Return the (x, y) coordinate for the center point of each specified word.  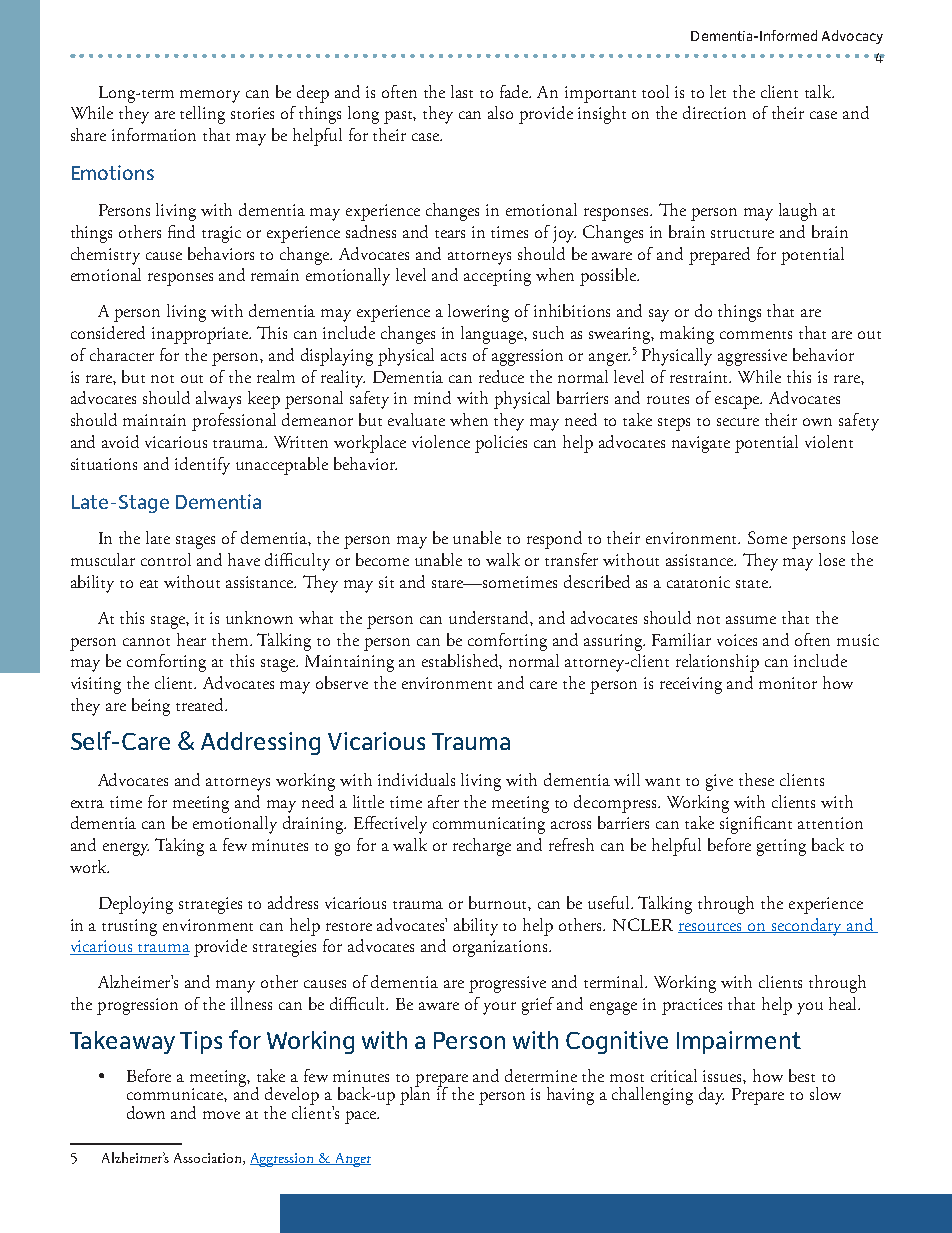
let (718, 91)
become (382, 559)
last (462, 91)
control (166, 559)
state (753, 584)
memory (210, 96)
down (146, 1112)
